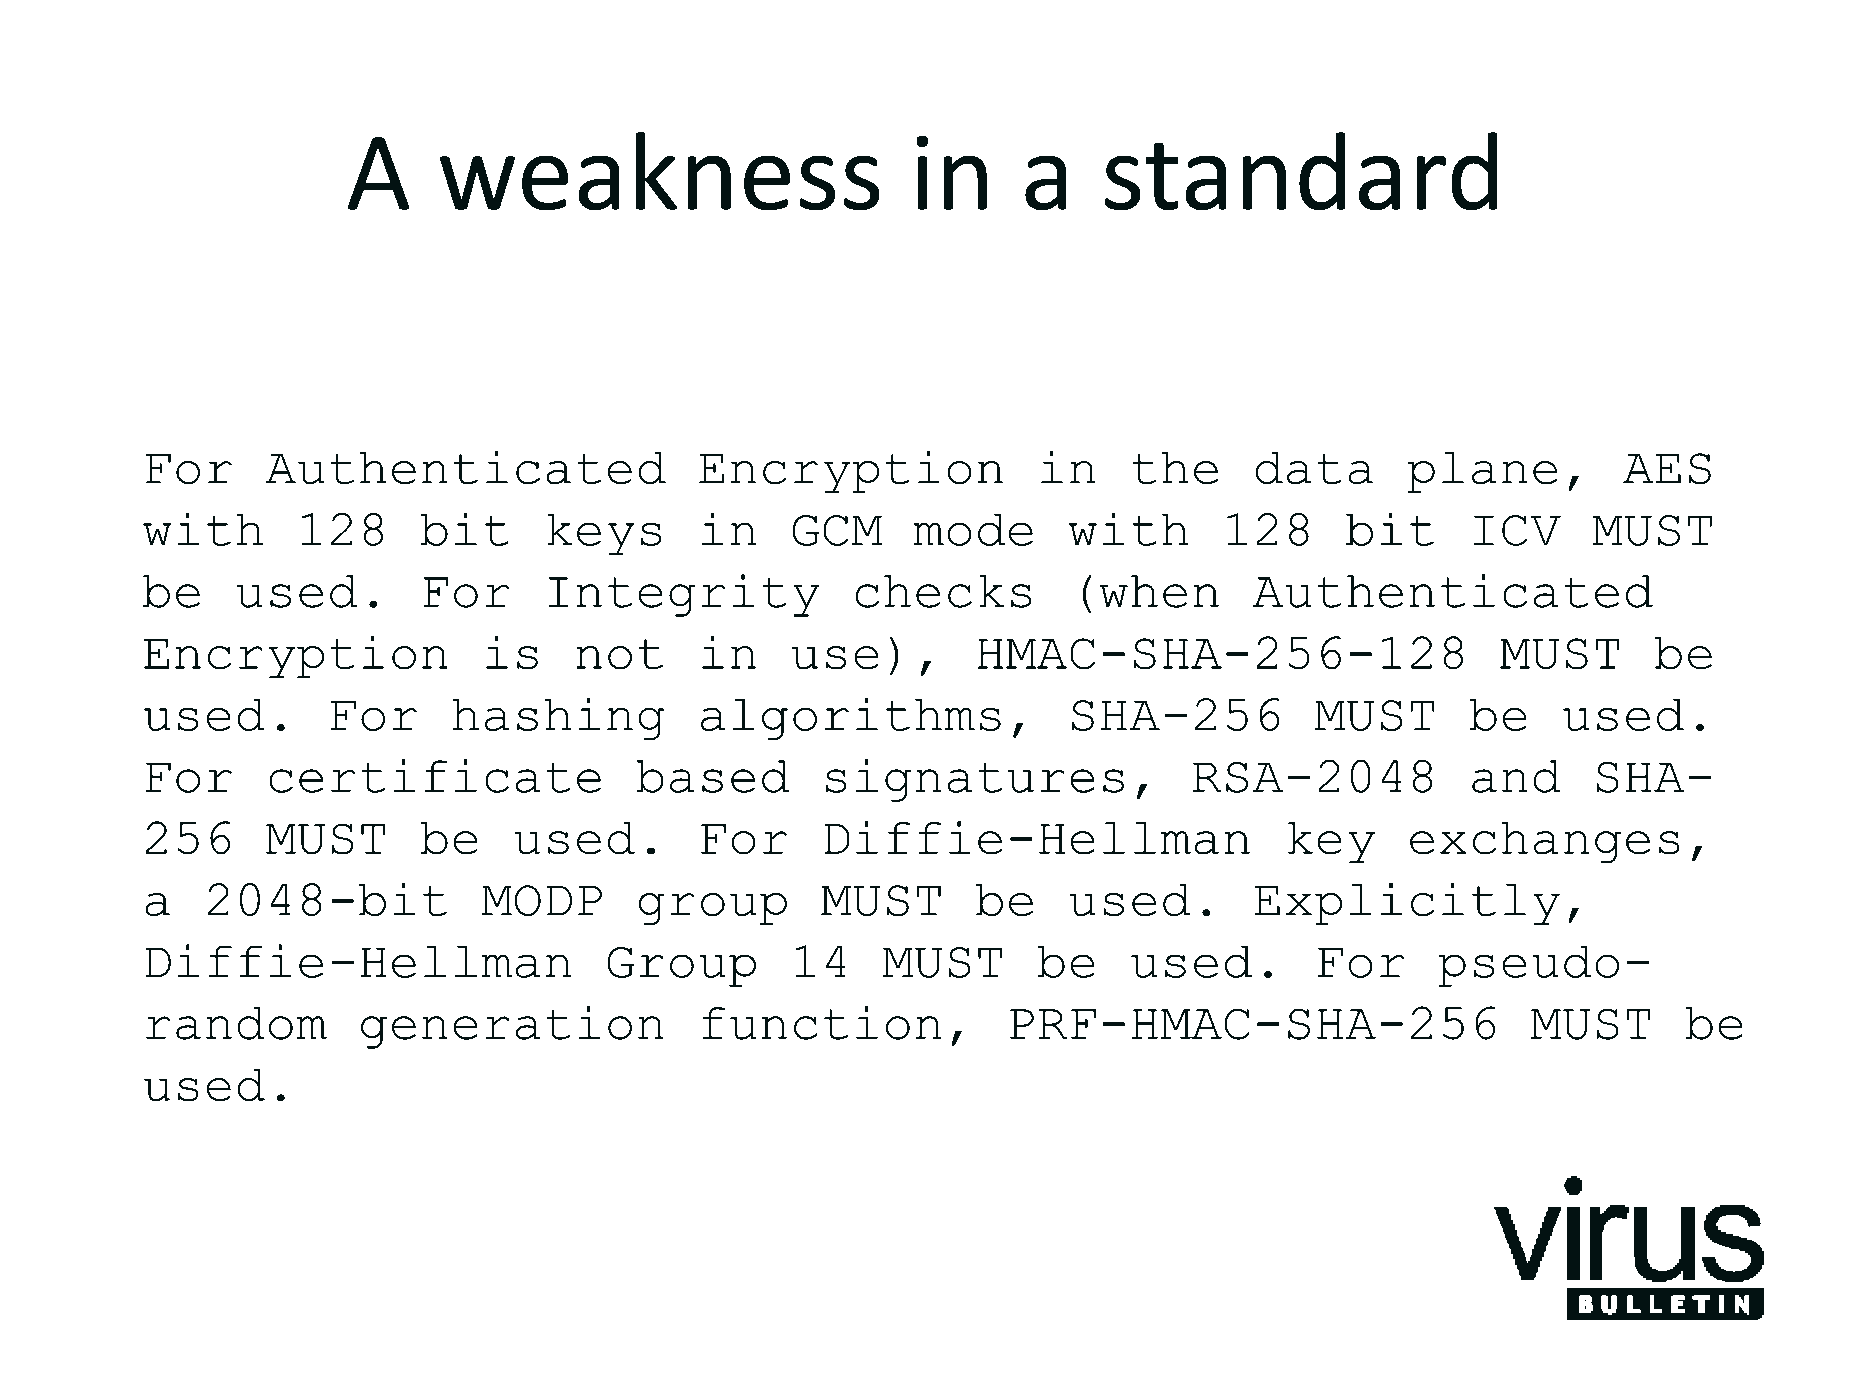  Describe the element at coordinates (1482, 472) in the image. I see `plane` at that location.
